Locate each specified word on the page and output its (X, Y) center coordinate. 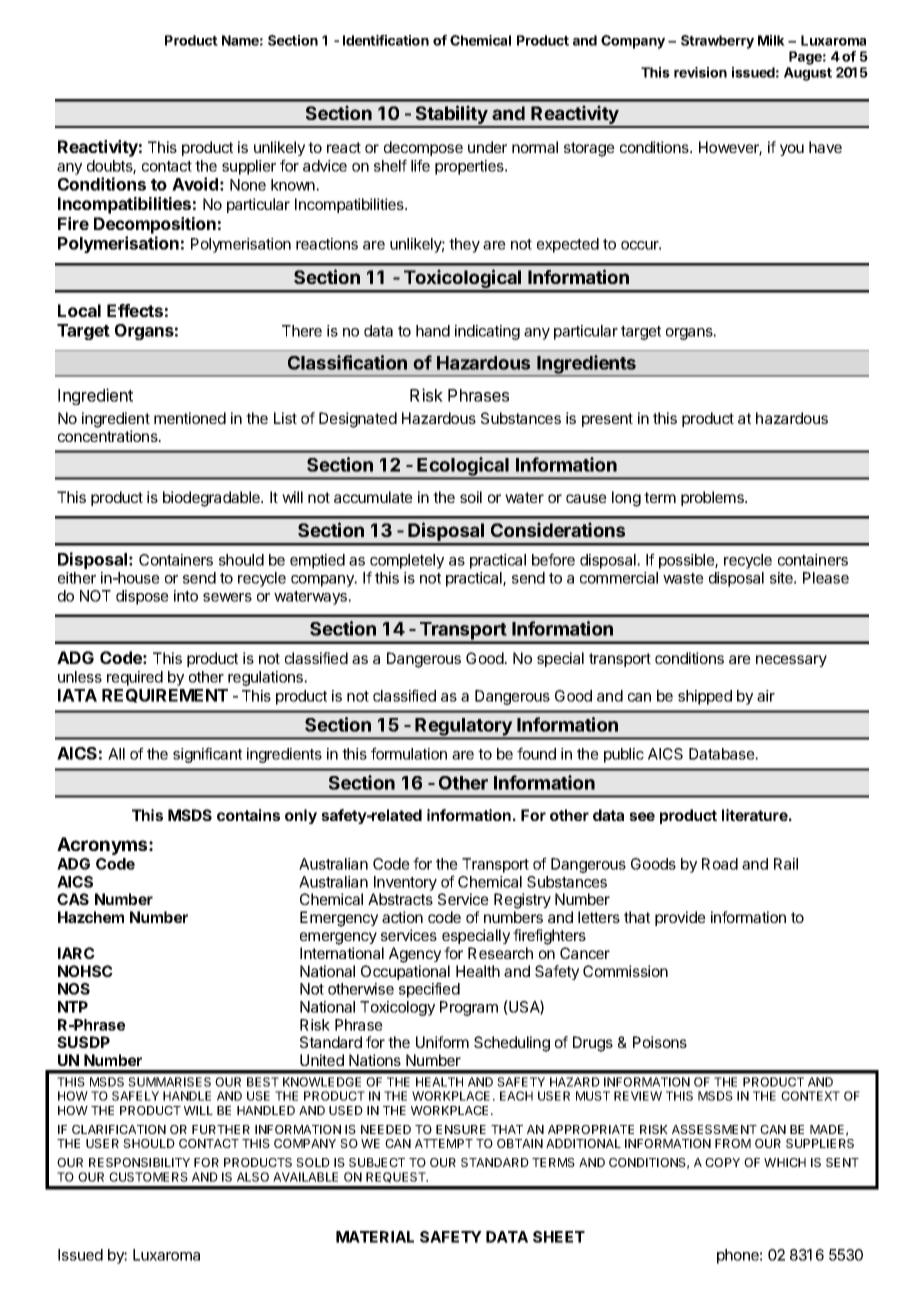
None (248, 185)
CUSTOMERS (148, 1177)
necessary (791, 661)
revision (700, 72)
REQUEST (397, 1177)
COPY (722, 1162)
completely (407, 561)
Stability (451, 116)
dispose (142, 597)
